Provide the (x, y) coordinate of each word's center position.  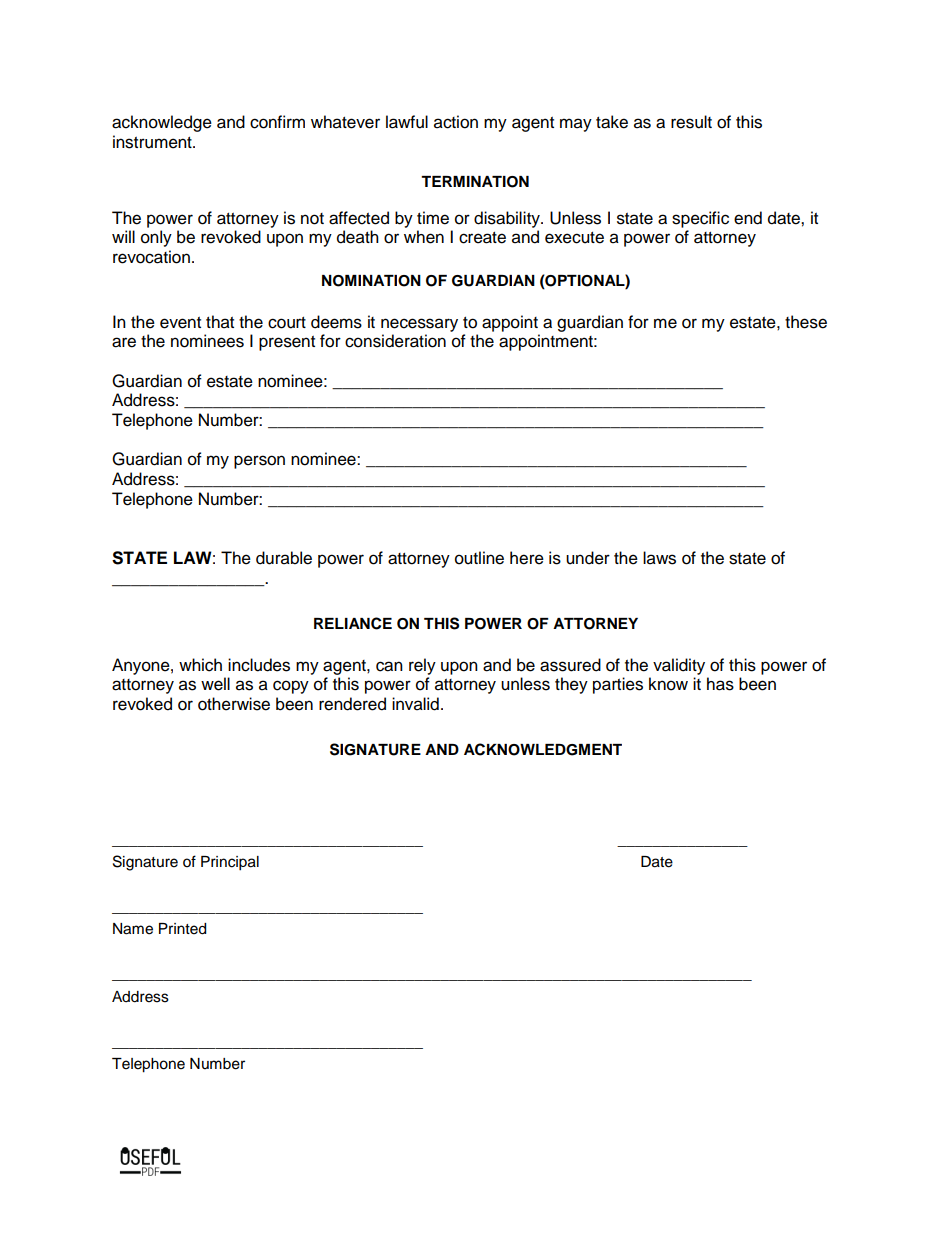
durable (284, 558)
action (456, 122)
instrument (153, 142)
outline (479, 558)
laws (659, 558)
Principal (230, 863)
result (691, 122)
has (720, 684)
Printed (182, 929)
